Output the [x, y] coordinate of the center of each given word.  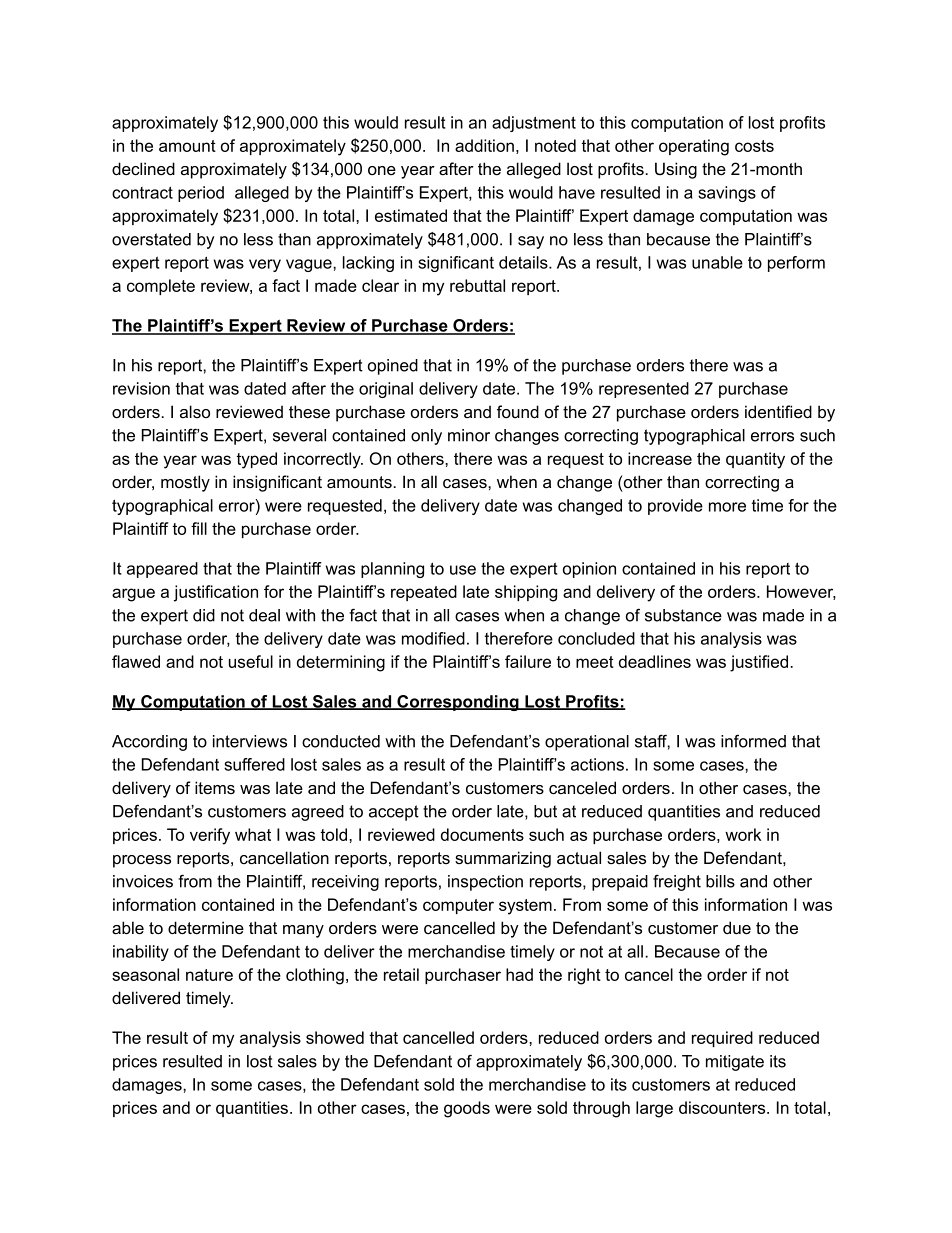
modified [433, 638]
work [743, 834]
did [204, 615]
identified [778, 411]
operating [694, 147]
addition [484, 145]
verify [210, 836]
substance [683, 615]
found [518, 411]
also [195, 411]
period [201, 194]
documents [482, 834]
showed [335, 1037]
